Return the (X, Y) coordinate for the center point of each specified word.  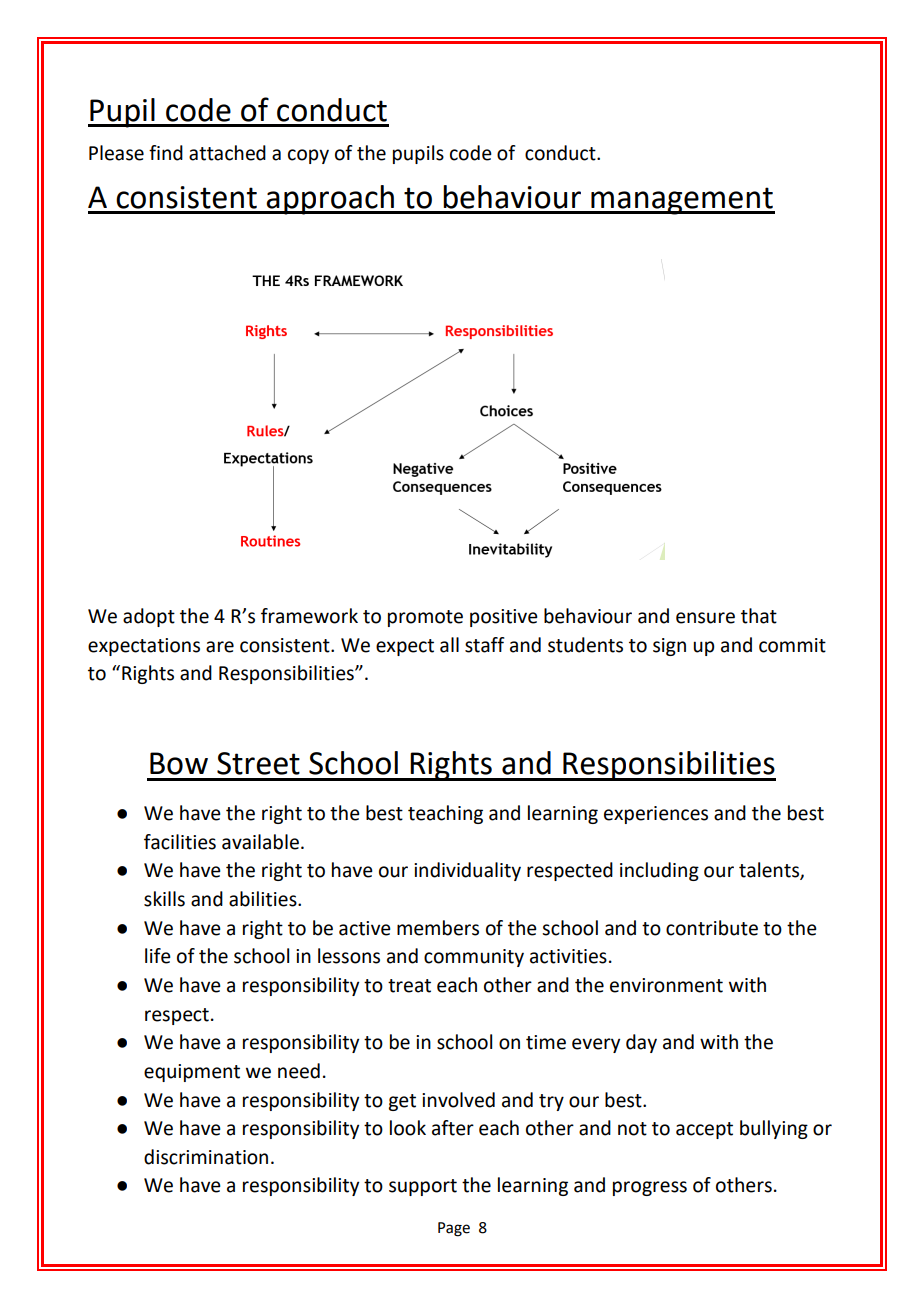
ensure (705, 618)
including (659, 871)
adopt (149, 617)
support (423, 1187)
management (682, 201)
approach (330, 200)
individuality (467, 871)
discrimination (206, 1157)
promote (425, 618)
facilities (180, 842)
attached (227, 153)
